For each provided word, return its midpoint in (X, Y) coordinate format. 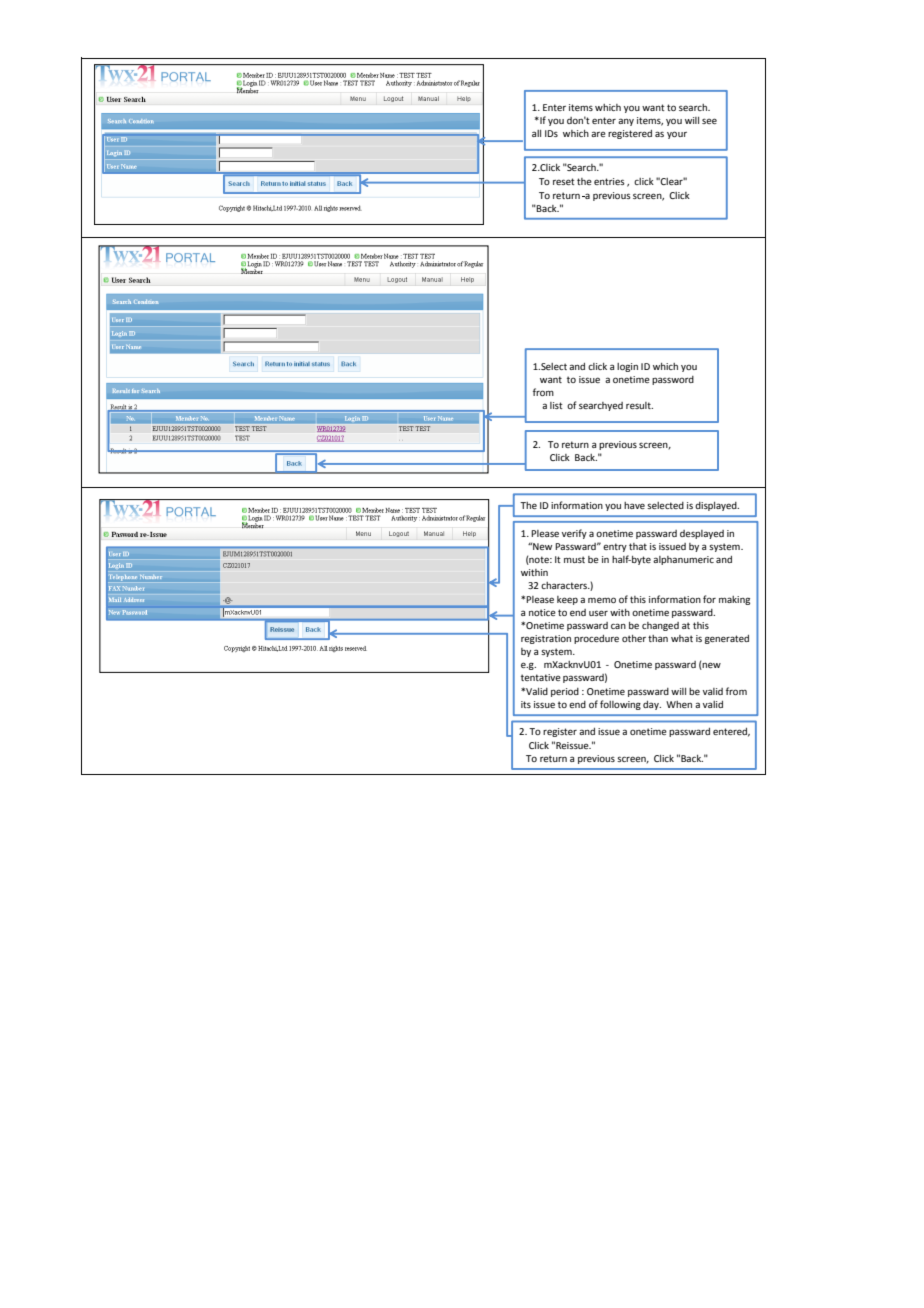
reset (564, 181)
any (626, 122)
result (639, 405)
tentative (541, 677)
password (673, 380)
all (536, 133)
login (627, 367)
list (556, 405)
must (574, 559)
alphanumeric (683, 560)
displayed (717, 506)
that (638, 546)
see (709, 121)
